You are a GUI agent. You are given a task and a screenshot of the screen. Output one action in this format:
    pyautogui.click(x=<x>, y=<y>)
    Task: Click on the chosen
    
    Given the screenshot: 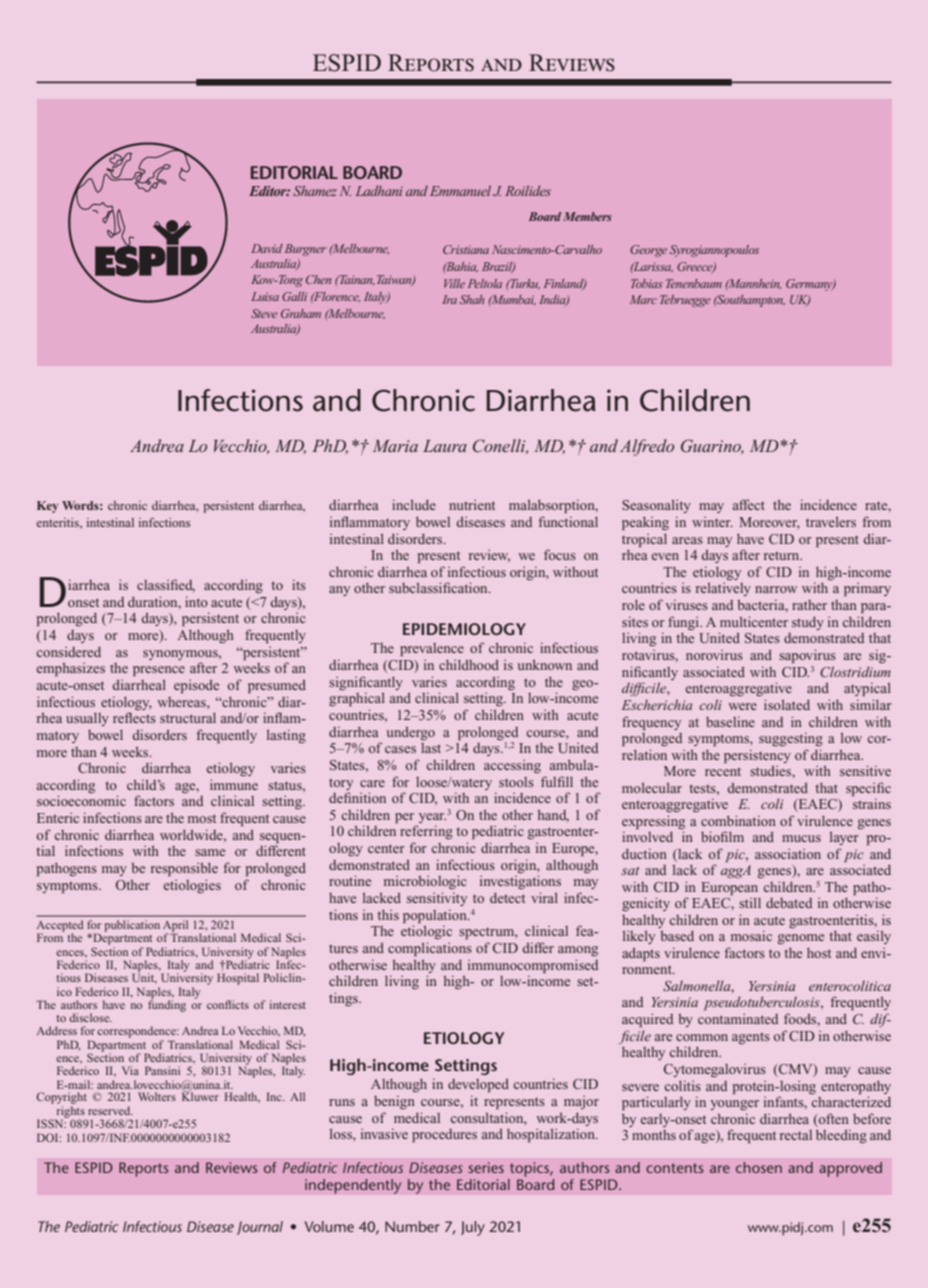 What is the action you would take?
    pyautogui.click(x=759, y=1167)
